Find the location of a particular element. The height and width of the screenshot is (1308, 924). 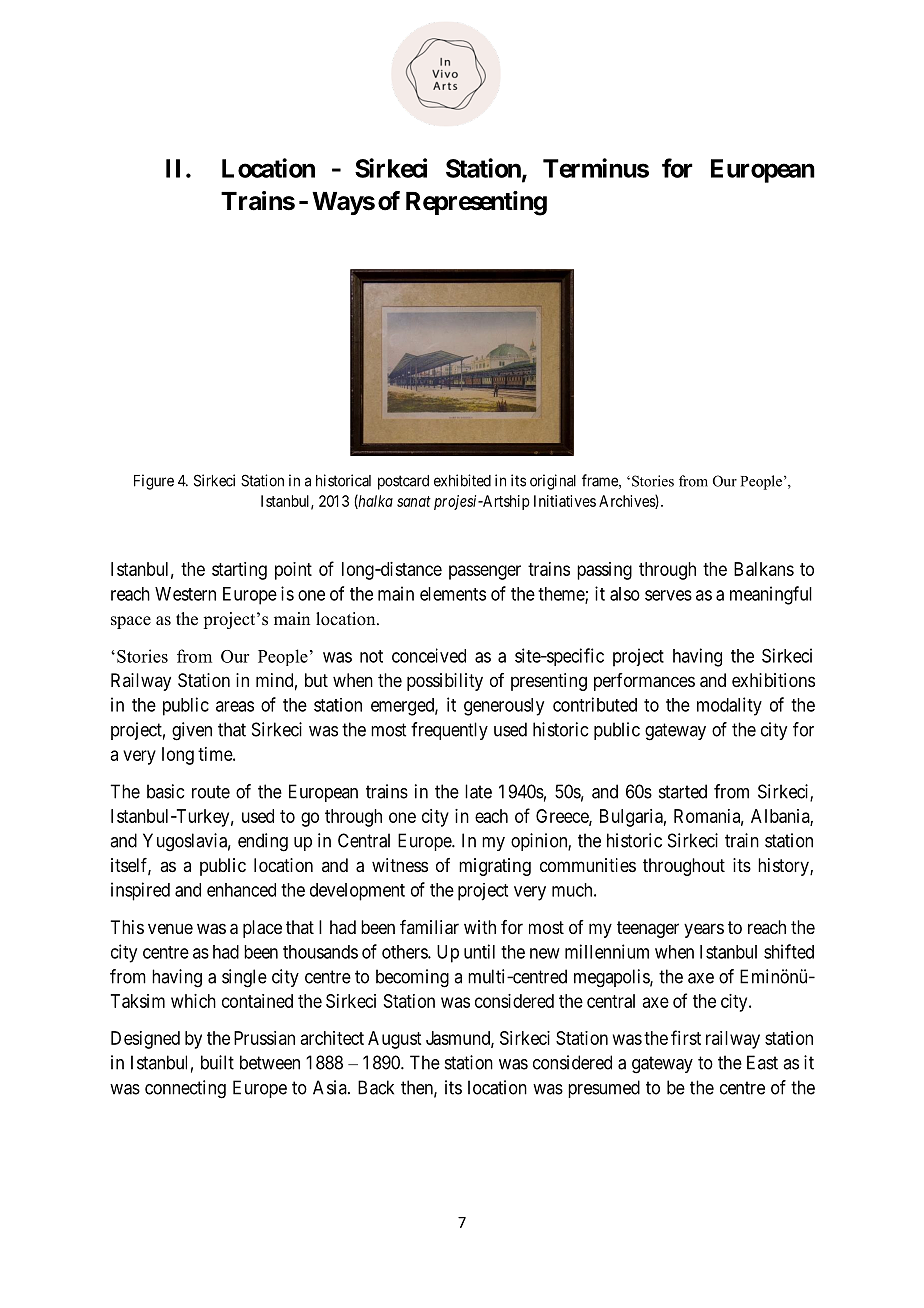

Initiatives is located at coordinates (565, 501).
